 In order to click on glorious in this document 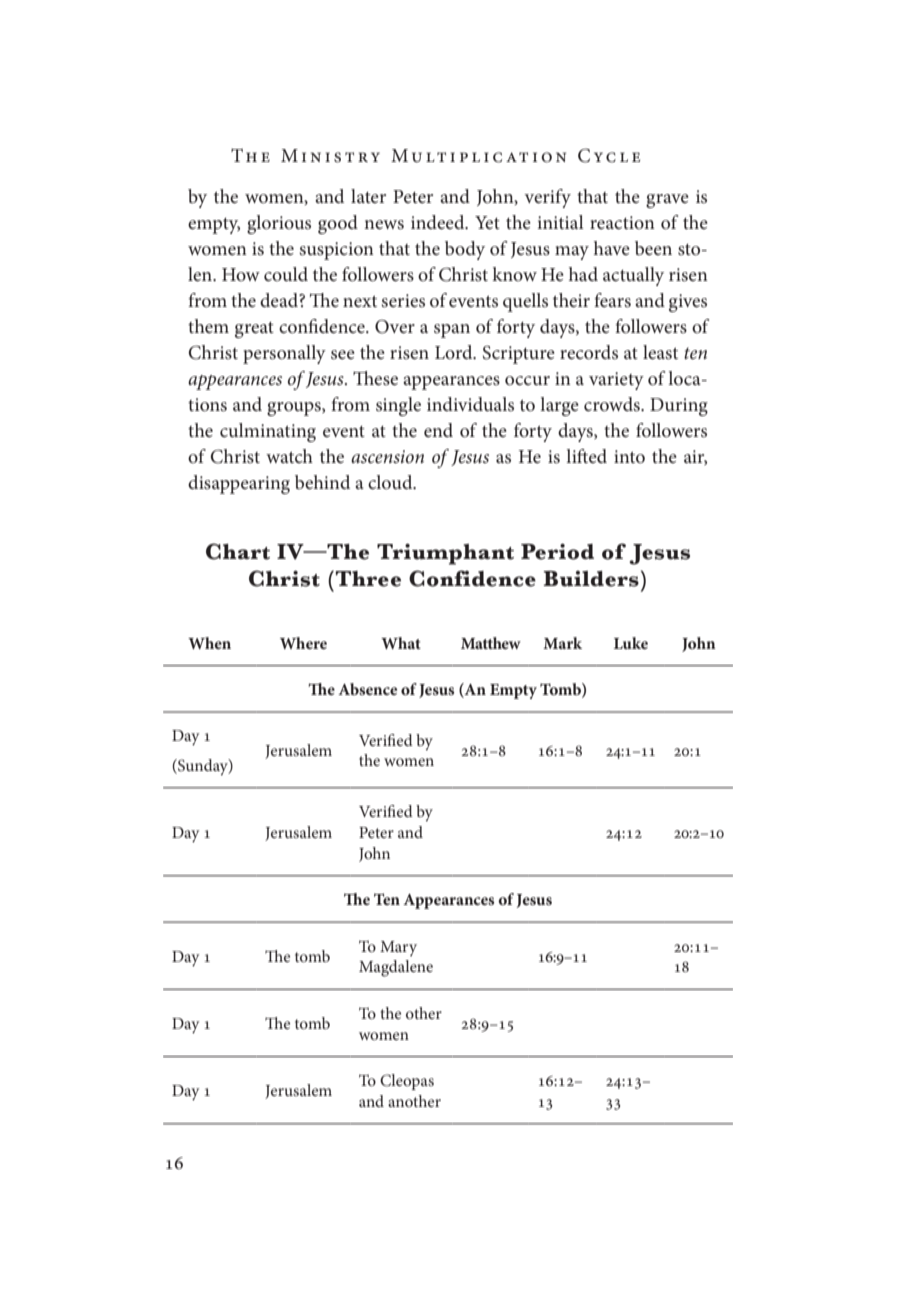, I will do `click(279, 224)`.
